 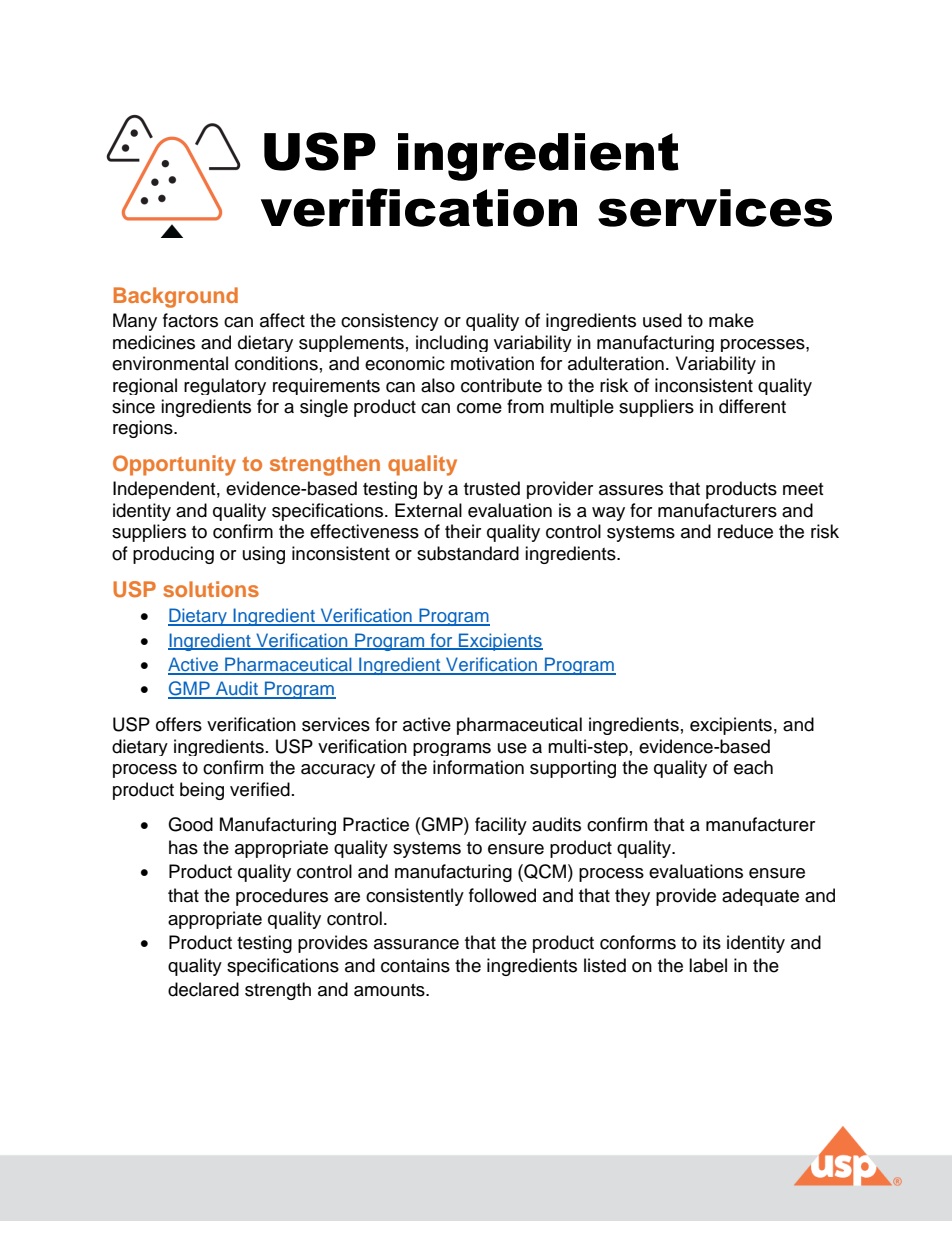 What do you see at coordinates (492, 488) in the document?
I see `trusted` at bounding box center [492, 488].
